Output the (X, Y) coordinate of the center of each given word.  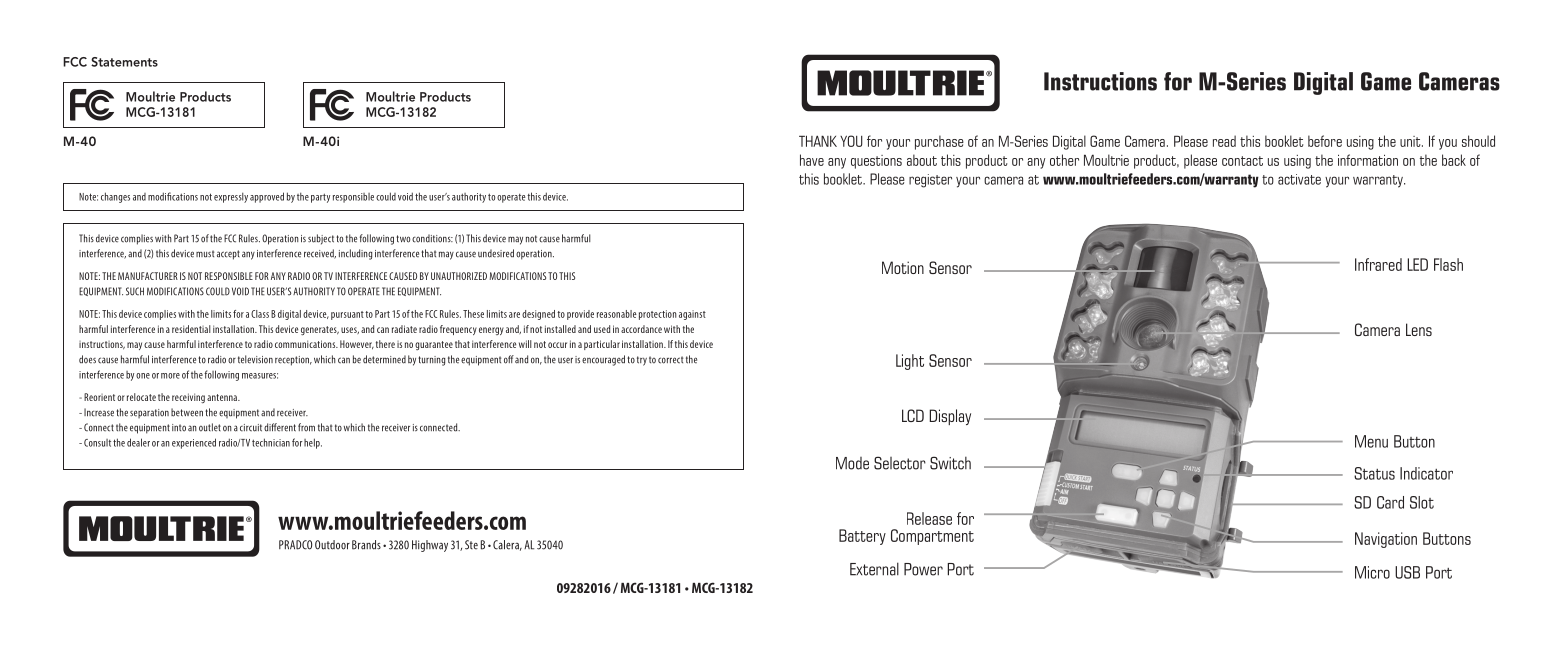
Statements (124, 62)
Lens (1419, 329)
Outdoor (332, 545)
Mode (852, 463)
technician (271, 442)
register (930, 181)
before (1325, 141)
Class (260, 314)
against (692, 315)
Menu (1371, 441)
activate (1299, 179)
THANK (818, 141)
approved (267, 197)
